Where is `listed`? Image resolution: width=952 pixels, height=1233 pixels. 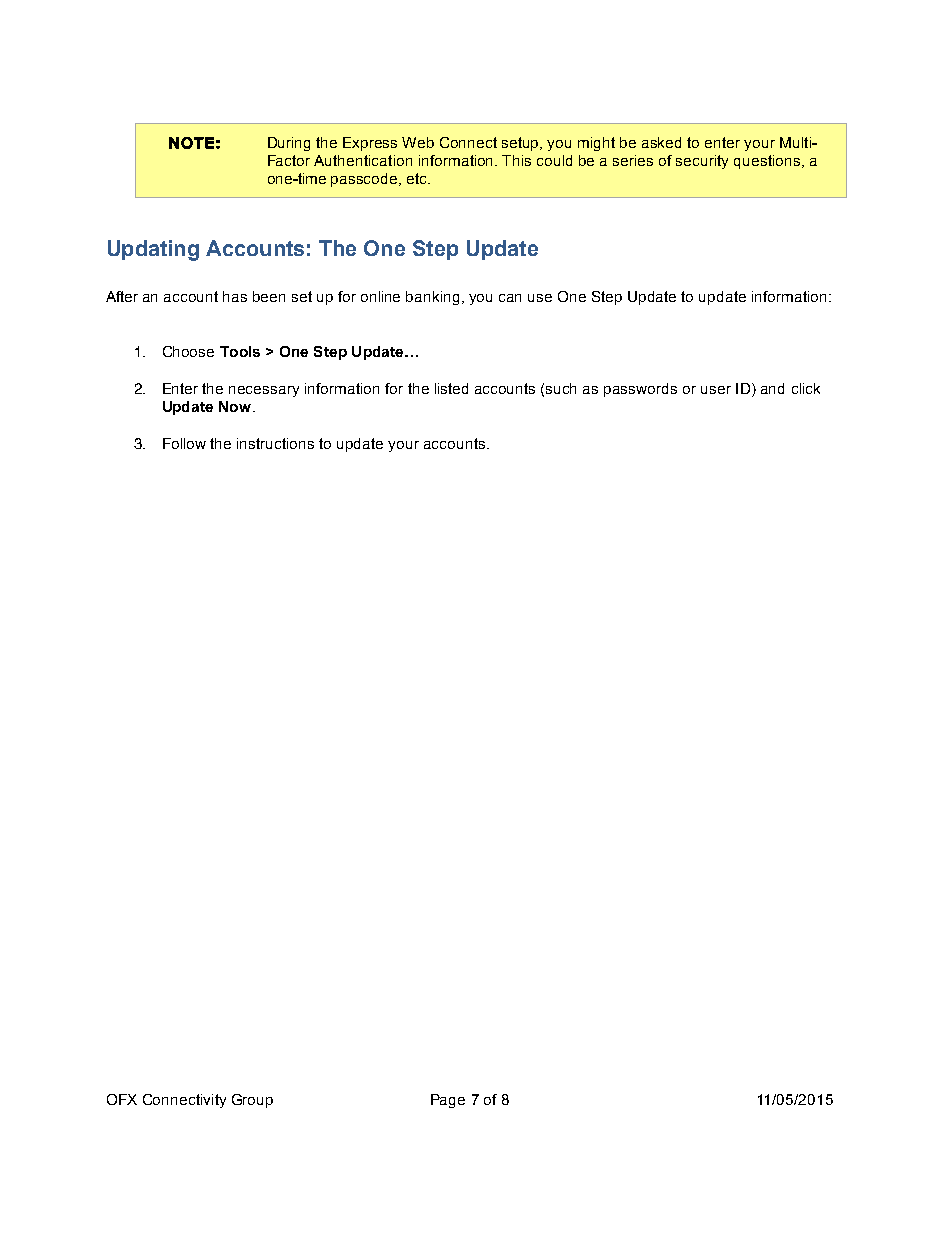 listed is located at coordinates (451, 388).
